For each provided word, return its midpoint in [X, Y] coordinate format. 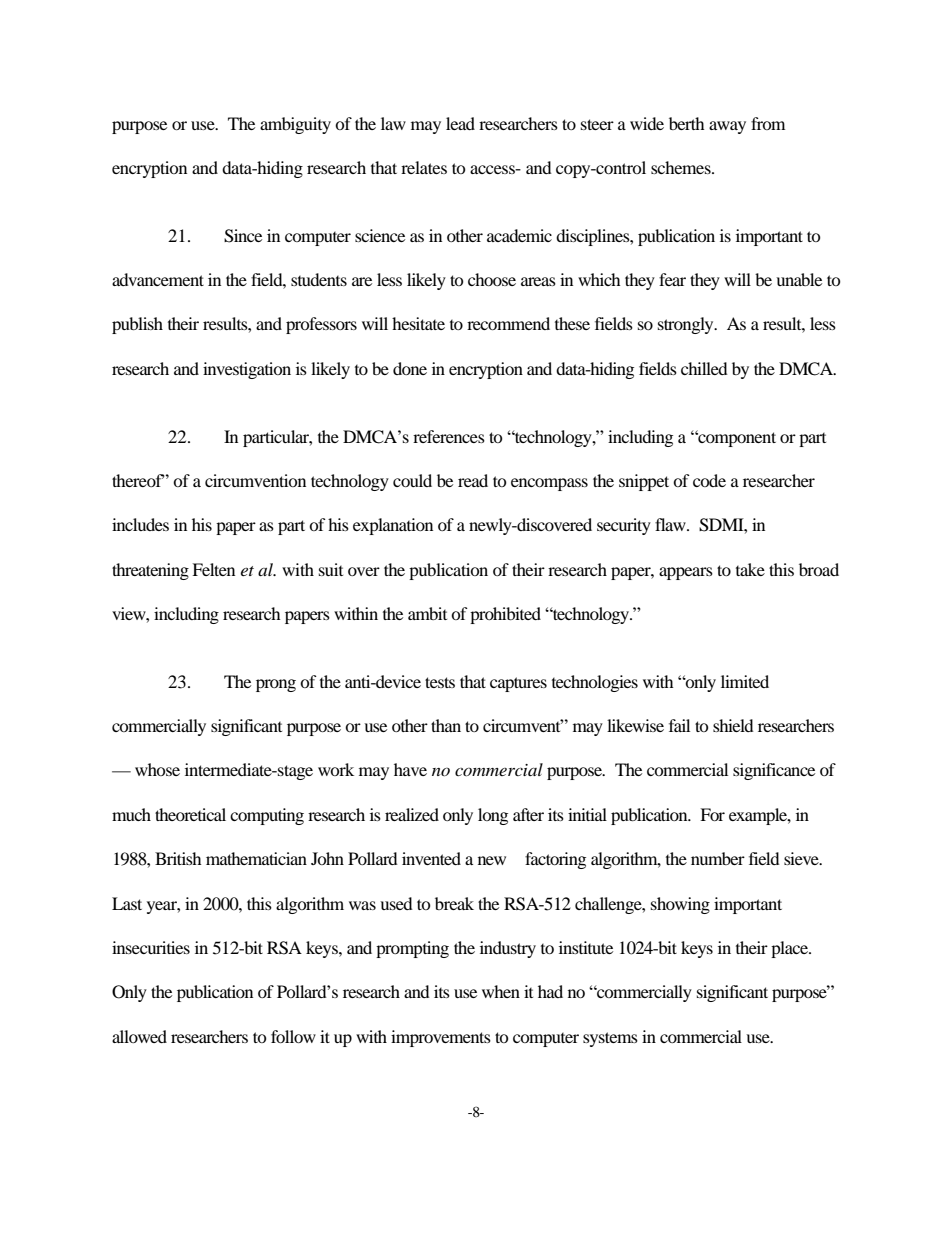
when [501, 991]
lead [460, 123]
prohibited [505, 615]
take [750, 569]
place [791, 949]
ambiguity [295, 125]
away [727, 127]
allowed [139, 1036]
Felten [213, 569]
